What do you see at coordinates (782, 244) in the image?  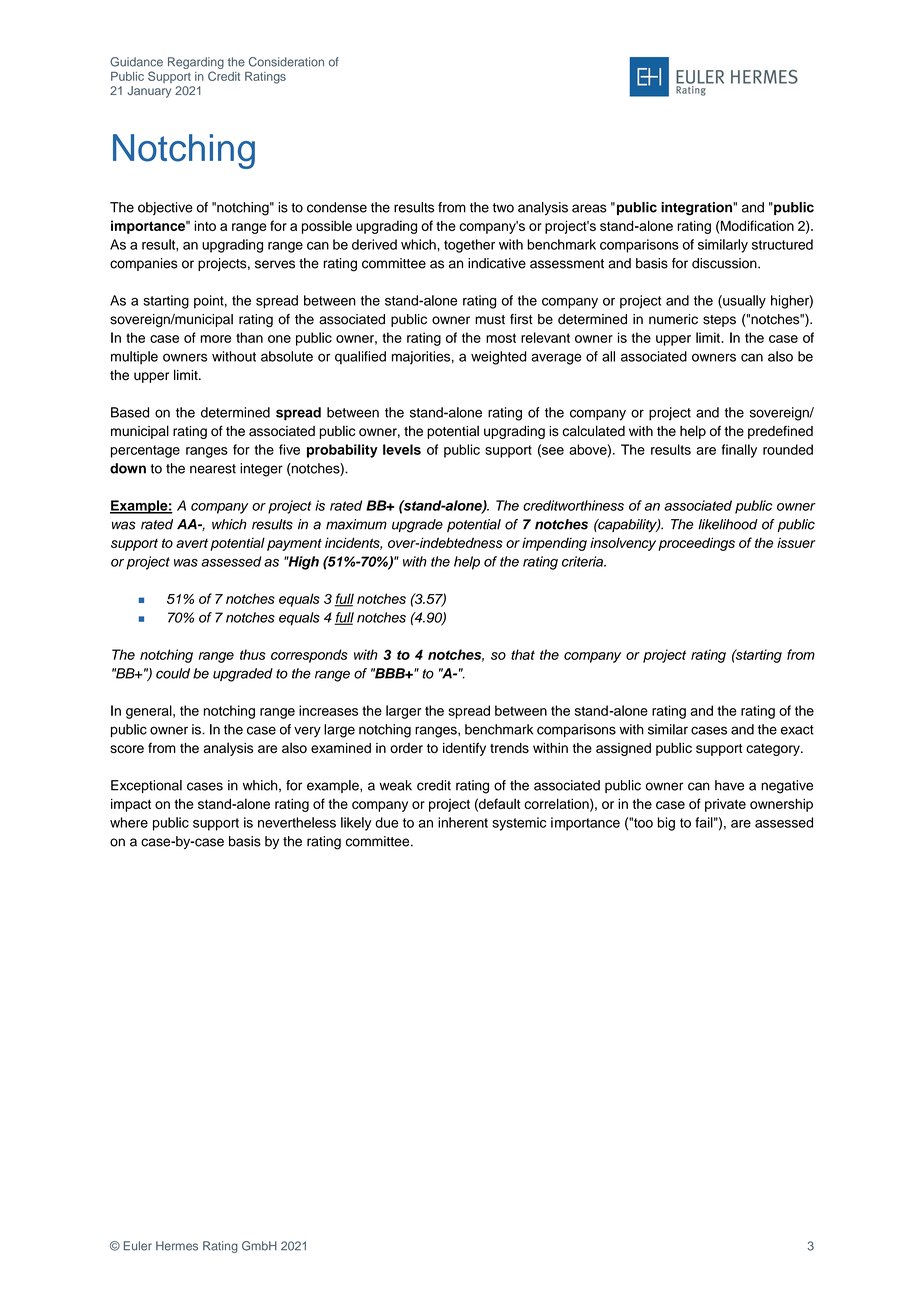 I see `structured` at bounding box center [782, 244].
